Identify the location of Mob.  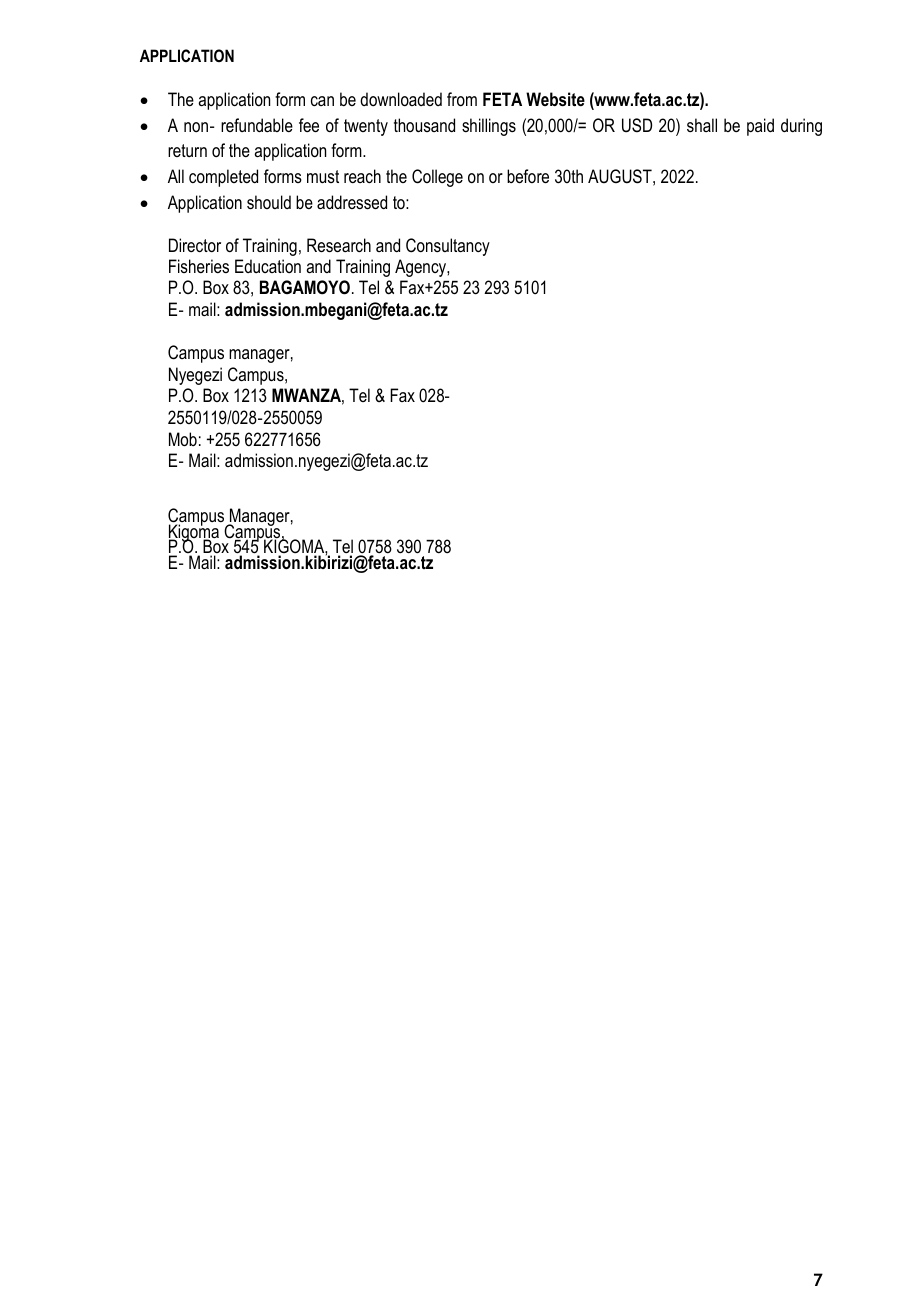
(183, 439).
